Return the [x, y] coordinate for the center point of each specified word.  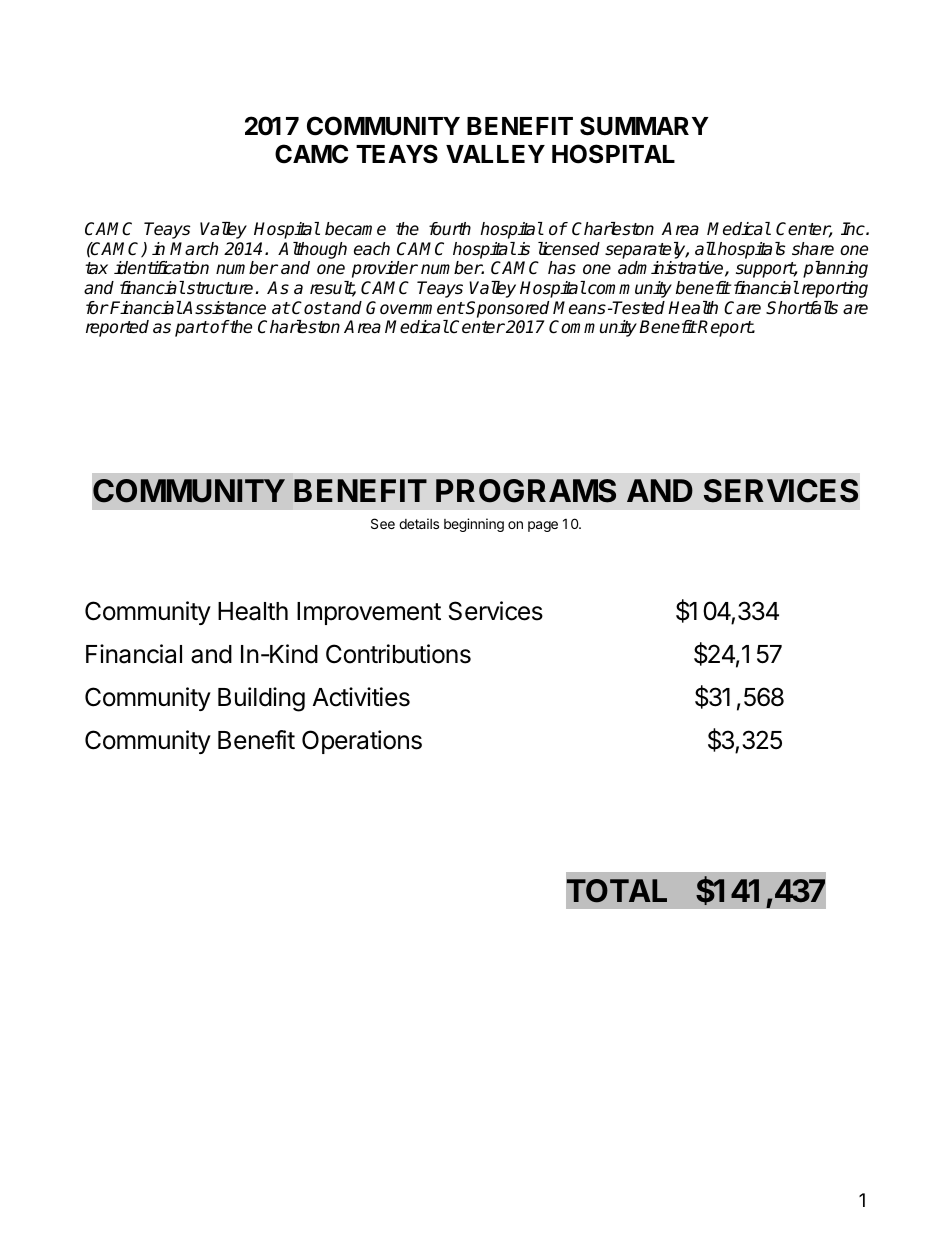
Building [261, 699]
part [192, 329]
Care [742, 308]
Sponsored [507, 309]
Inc [854, 229]
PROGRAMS [526, 491]
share [813, 249]
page [543, 526]
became [355, 229]
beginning [474, 525]
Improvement [369, 613]
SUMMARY [644, 126]
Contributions [398, 654]
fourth [450, 229]
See [383, 523]
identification [161, 268]
